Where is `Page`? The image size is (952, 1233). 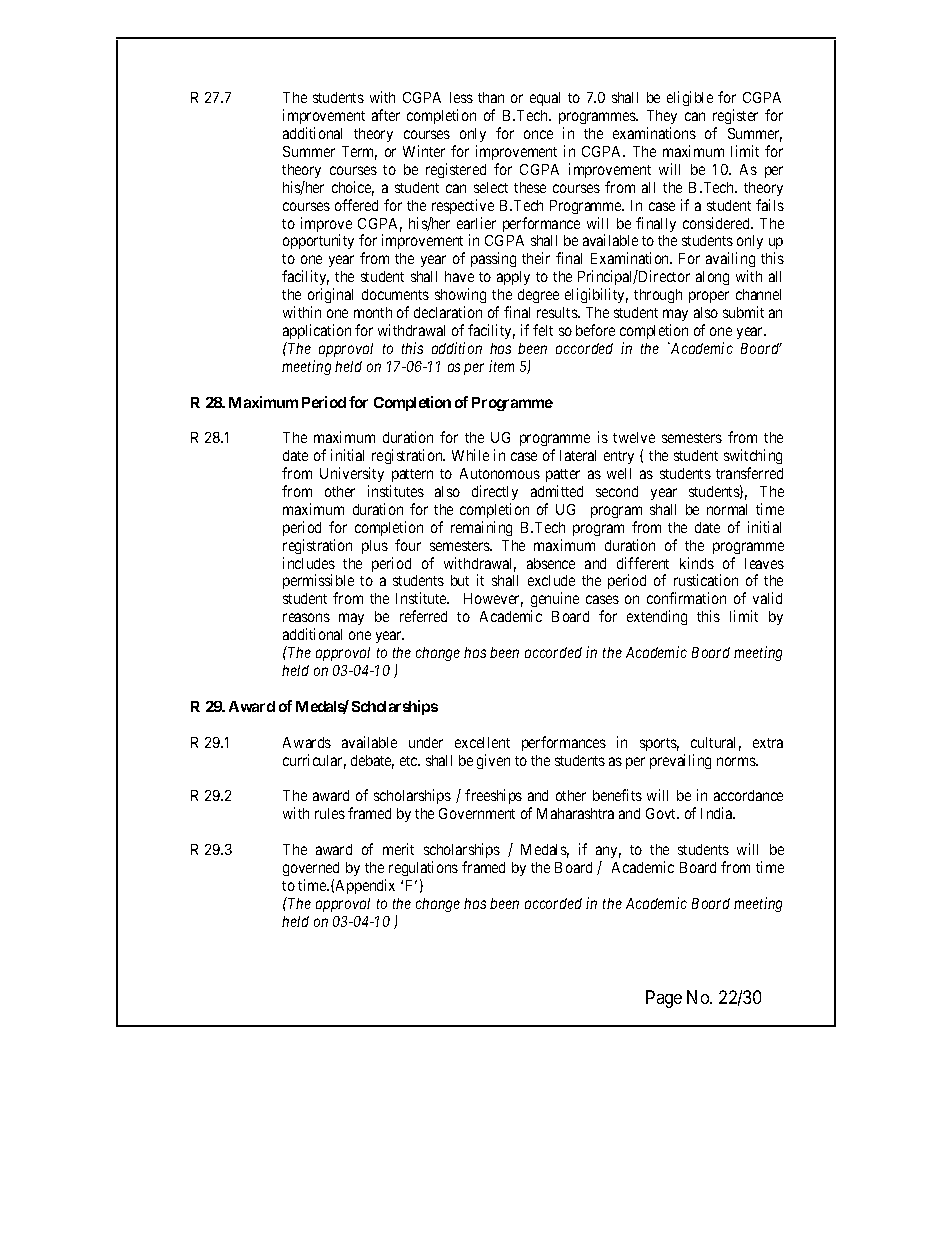
Page is located at coordinates (664, 999).
